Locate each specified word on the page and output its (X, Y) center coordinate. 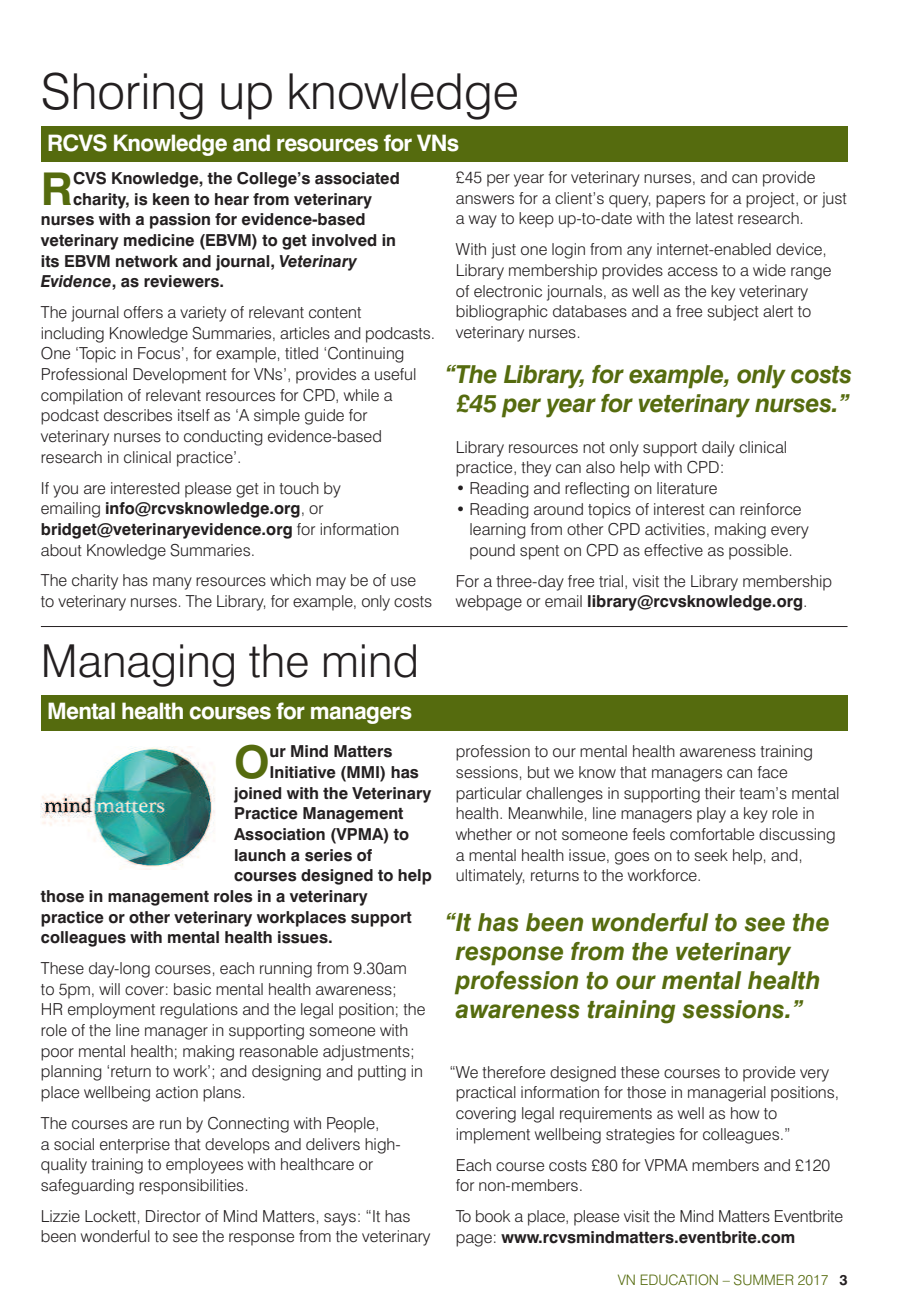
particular (489, 795)
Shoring (123, 96)
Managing (139, 665)
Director (173, 1216)
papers (680, 201)
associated (357, 178)
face (772, 772)
